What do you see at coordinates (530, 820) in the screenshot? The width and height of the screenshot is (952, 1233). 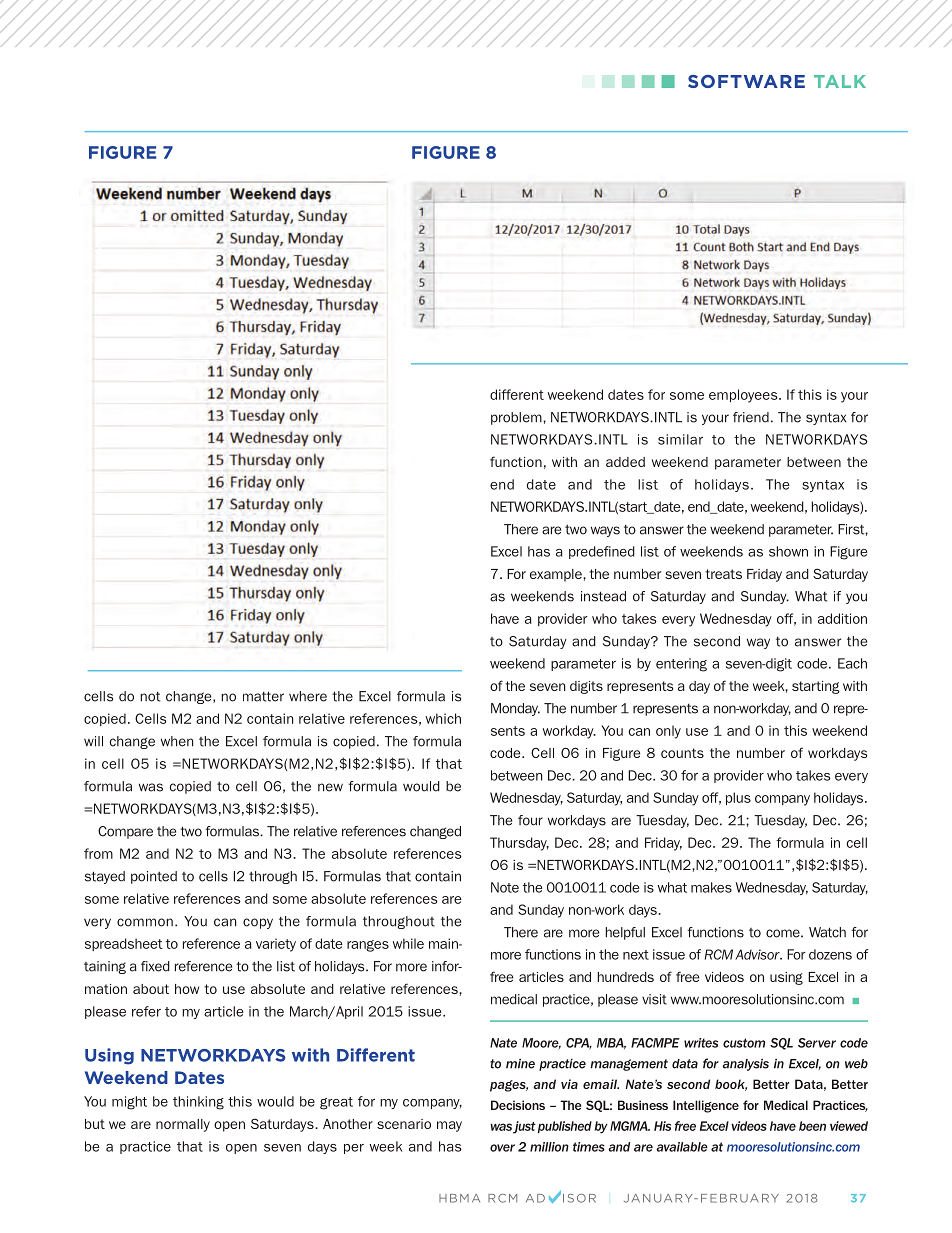 I see `four` at bounding box center [530, 820].
